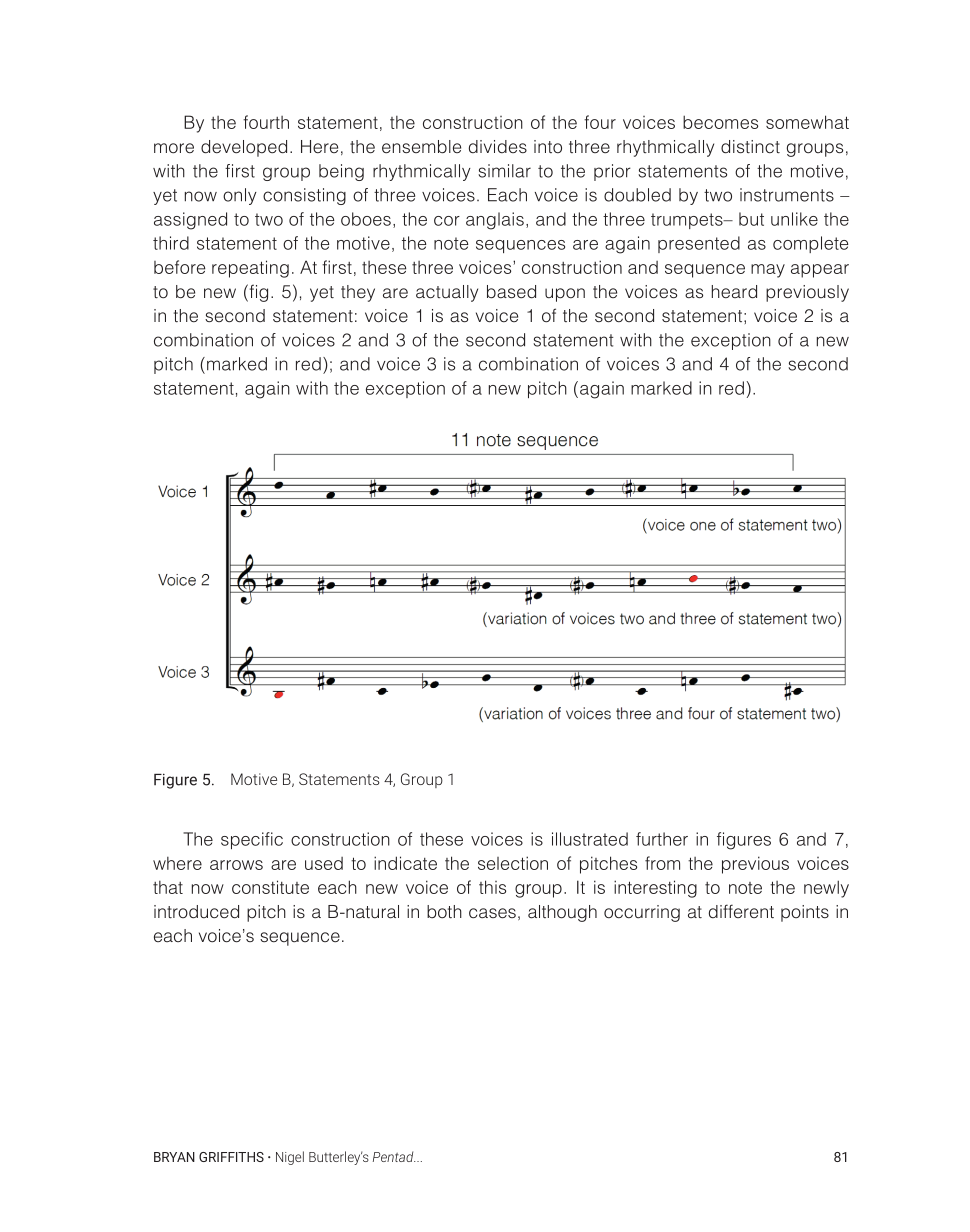 The height and width of the image is (1232, 970). Describe the element at coordinates (511, 292) in the image. I see `based` at that location.
